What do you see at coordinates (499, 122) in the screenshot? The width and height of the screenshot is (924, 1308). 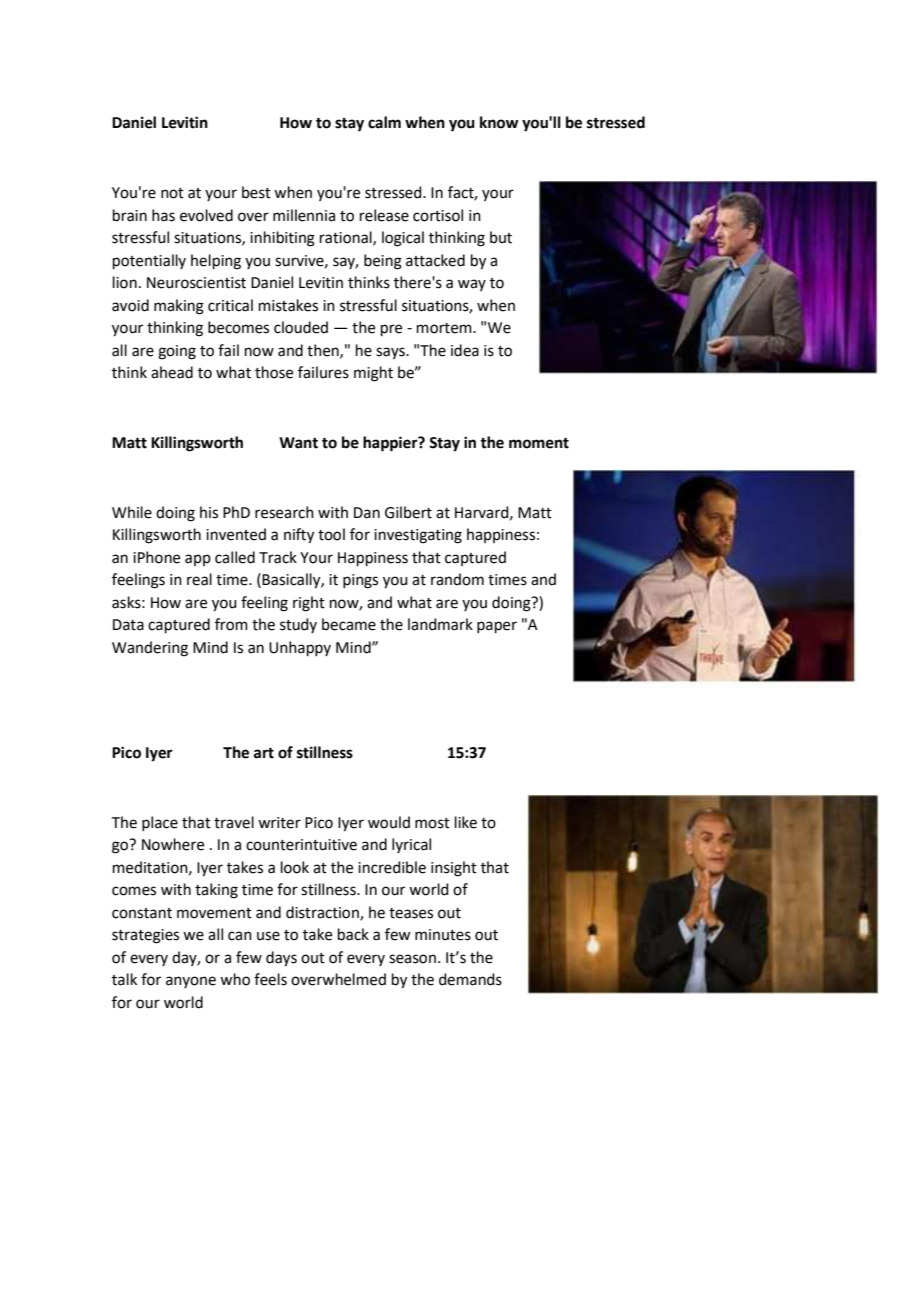 I see `know` at bounding box center [499, 122].
